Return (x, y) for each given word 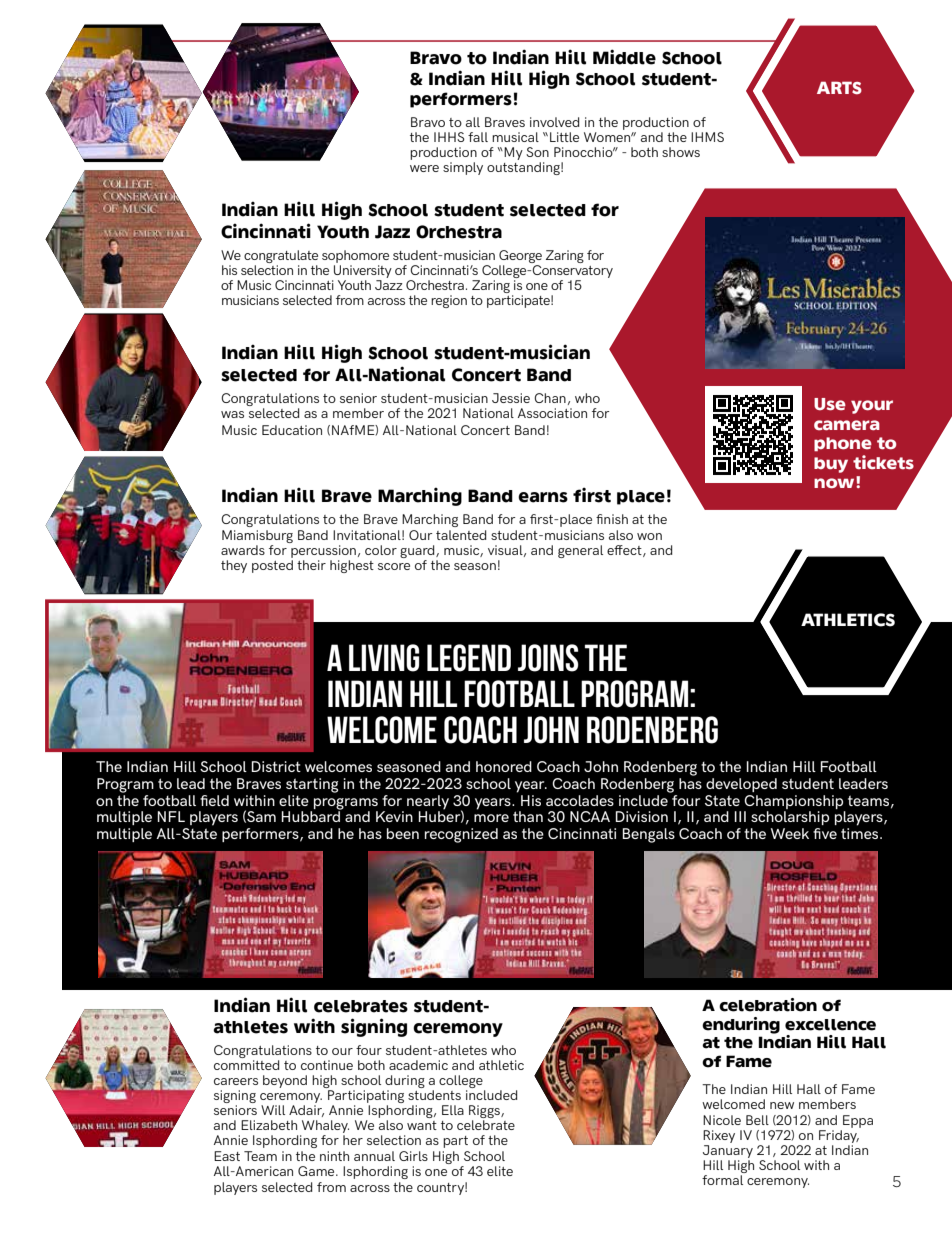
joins (548, 658)
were (424, 168)
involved (554, 122)
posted (272, 566)
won (649, 536)
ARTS (839, 87)
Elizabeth (269, 1125)
